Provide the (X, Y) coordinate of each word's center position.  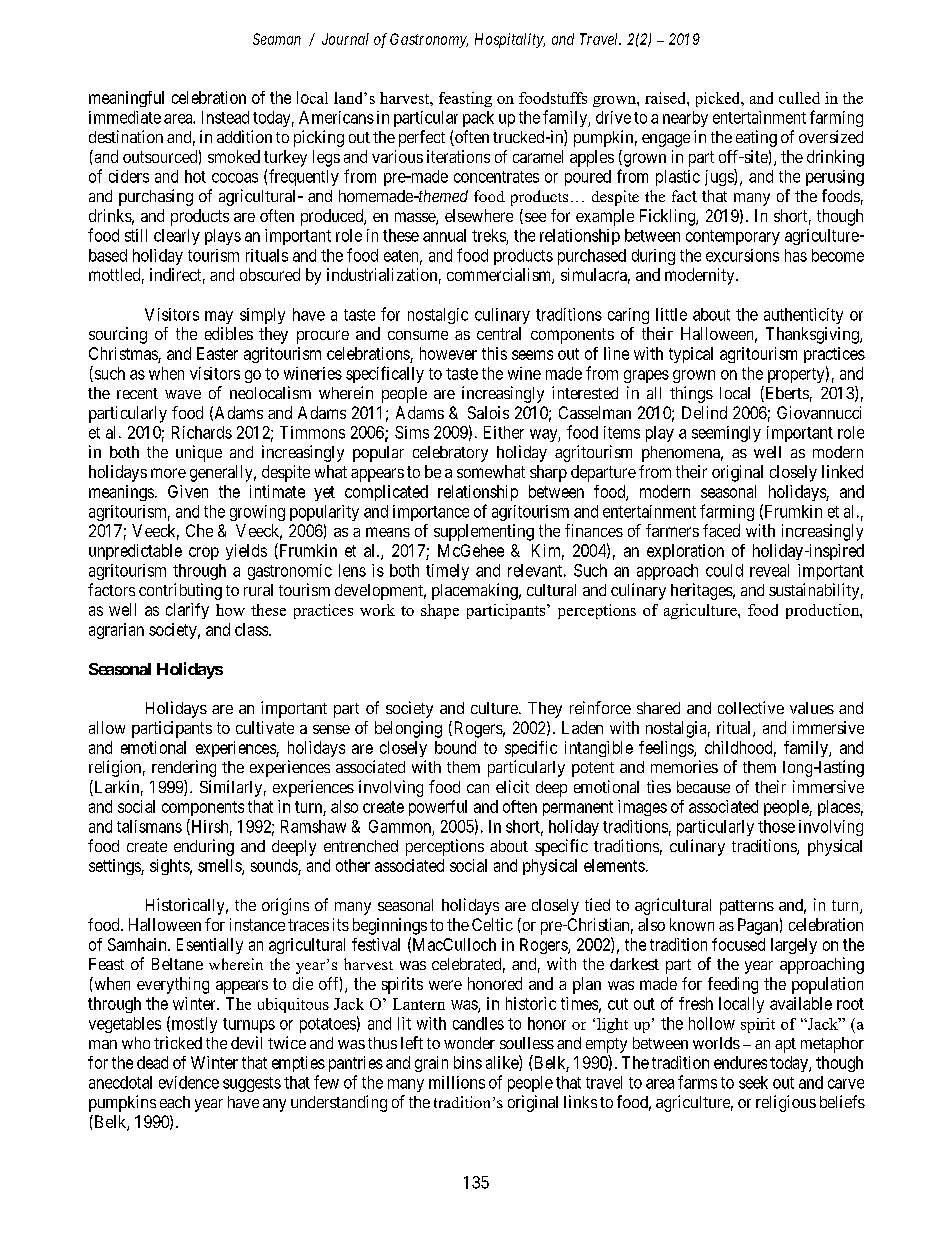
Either (504, 432)
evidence (189, 1082)
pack (478, 119)
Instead (225, 117)
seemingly (726, 434)
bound (455, 747)
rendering (184, 768)
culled (799, 98)
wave (183, 394)
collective (751, 707)
